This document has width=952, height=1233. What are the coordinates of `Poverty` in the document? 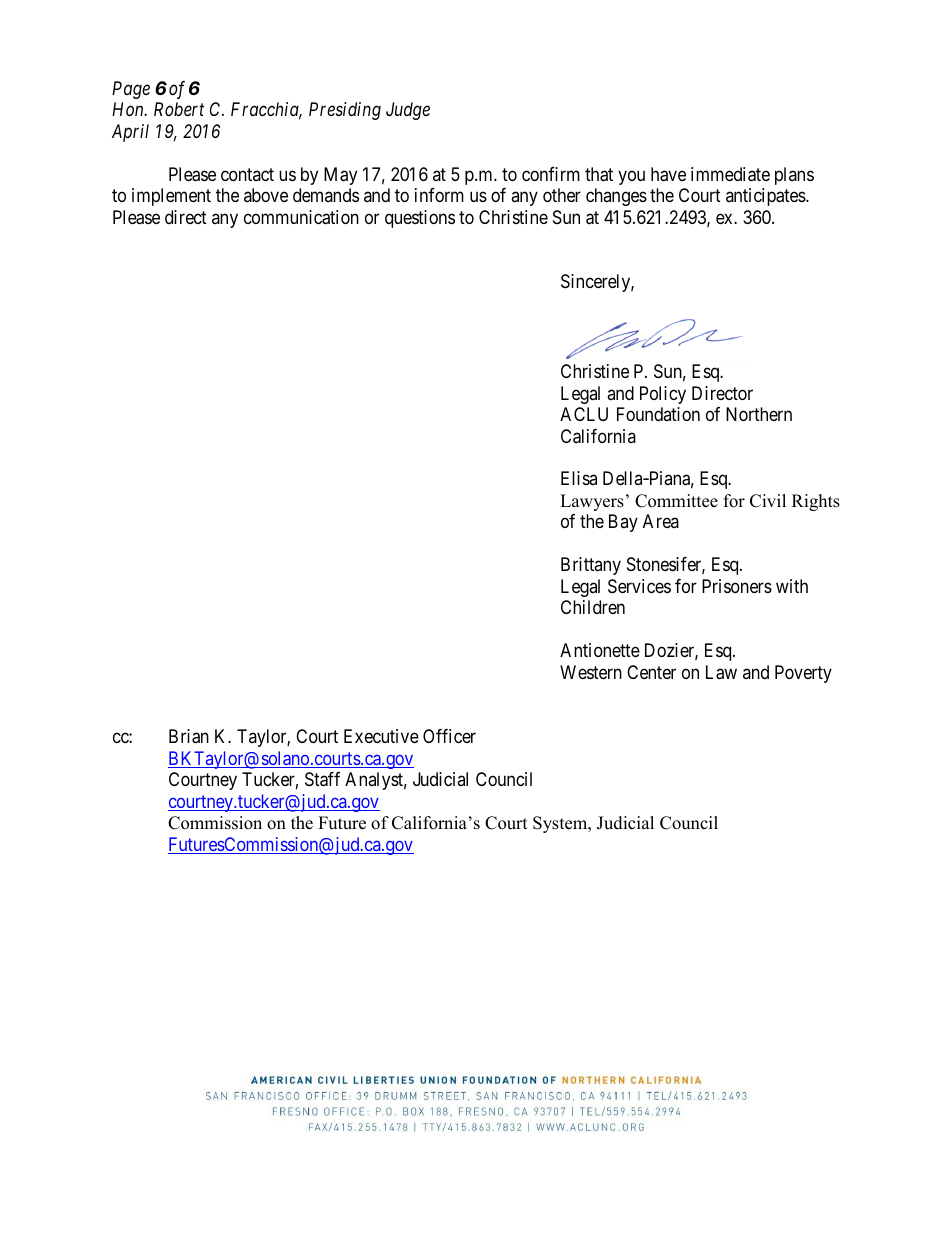 It's located at (803, 674).
